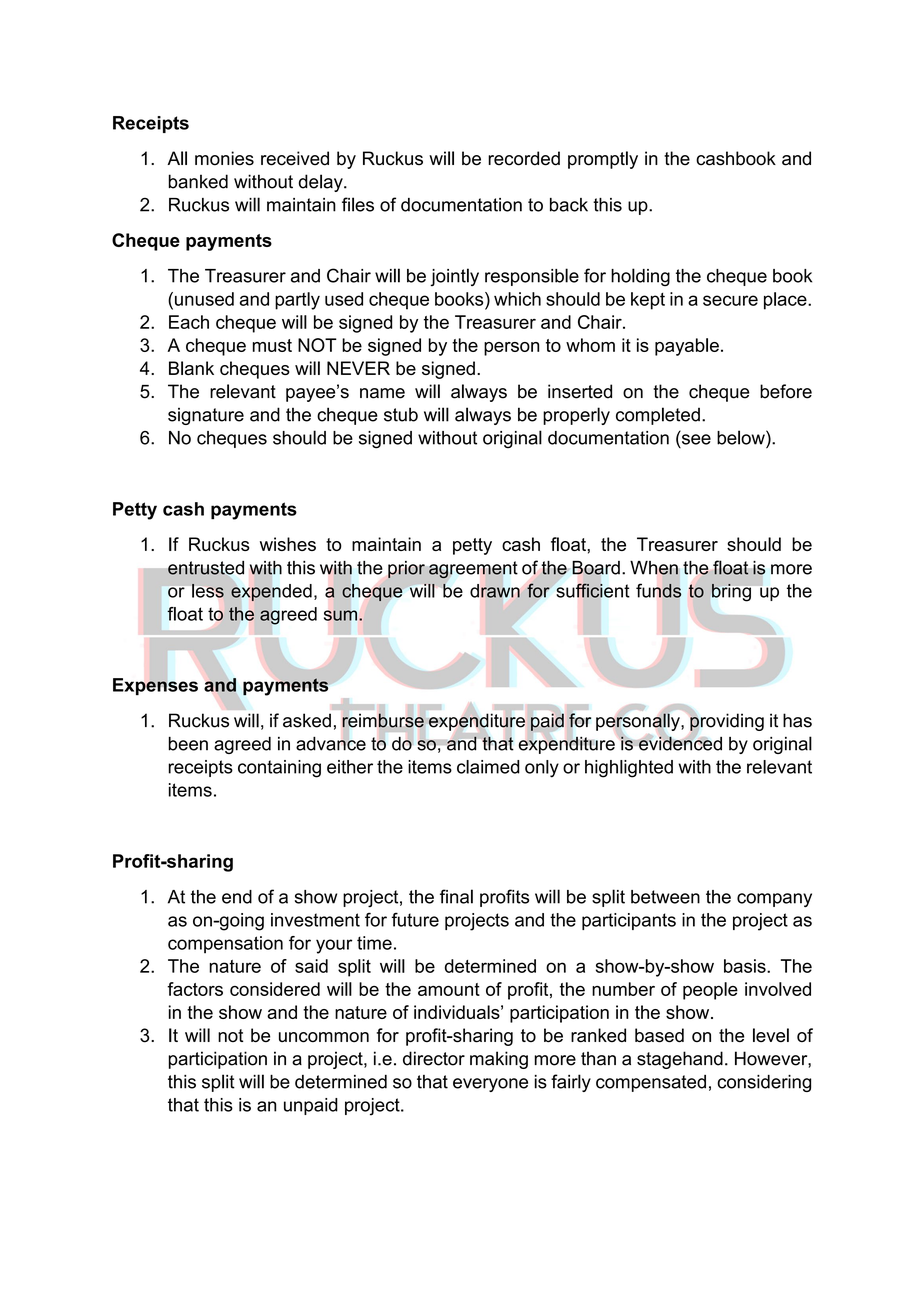 This screenshot has width=924, height=1308. I want to click on below, so click(742, 437).
